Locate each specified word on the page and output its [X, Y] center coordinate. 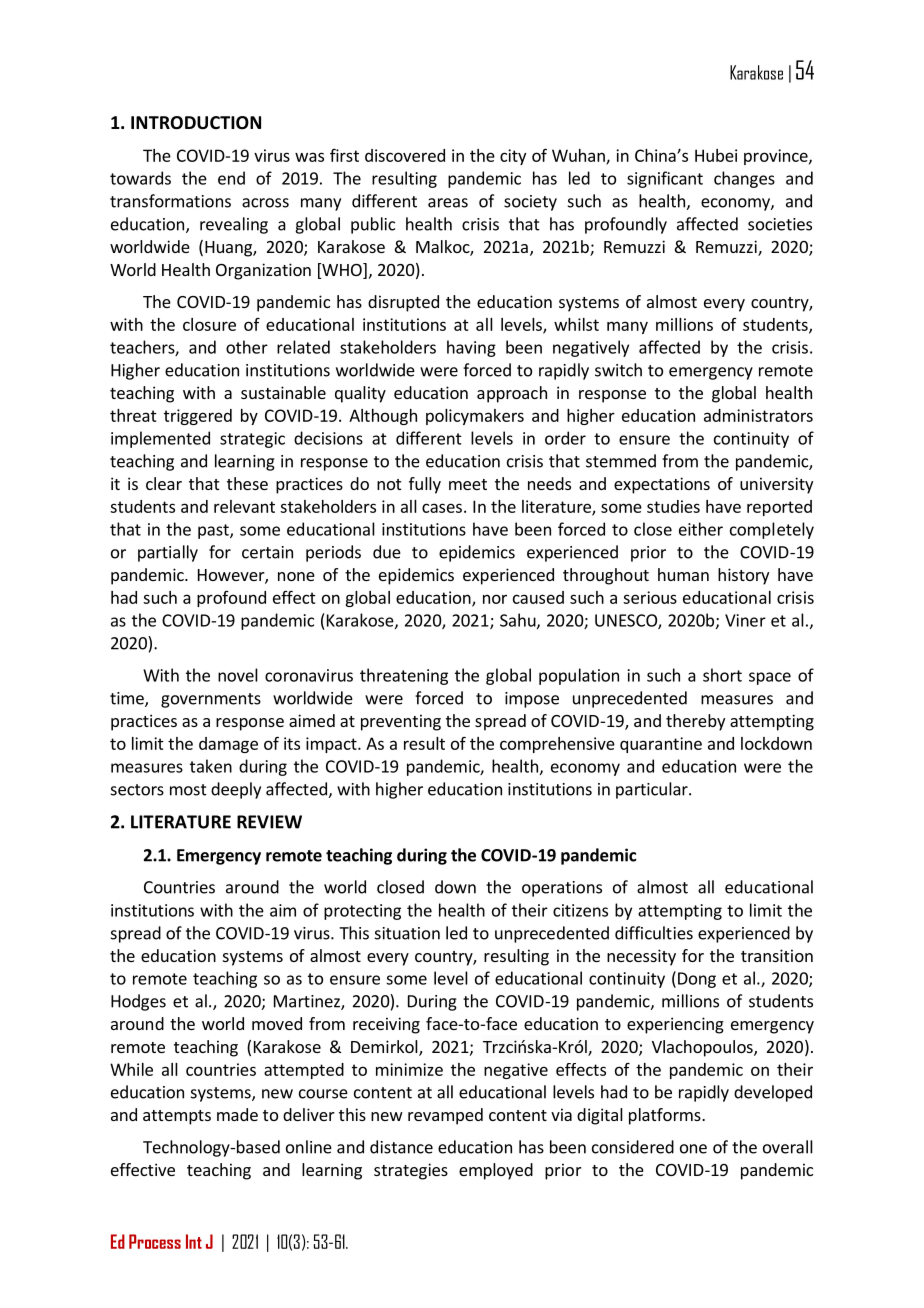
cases [442, 508]
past [214, 531]
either [701, 529]
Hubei [716, 155]
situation [407, 933]
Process [155, 1241]
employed [496, 1171]
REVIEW [269, 822]
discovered [405, 155]
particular [653, 790]
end [231, 178]
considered [633, 1147]
